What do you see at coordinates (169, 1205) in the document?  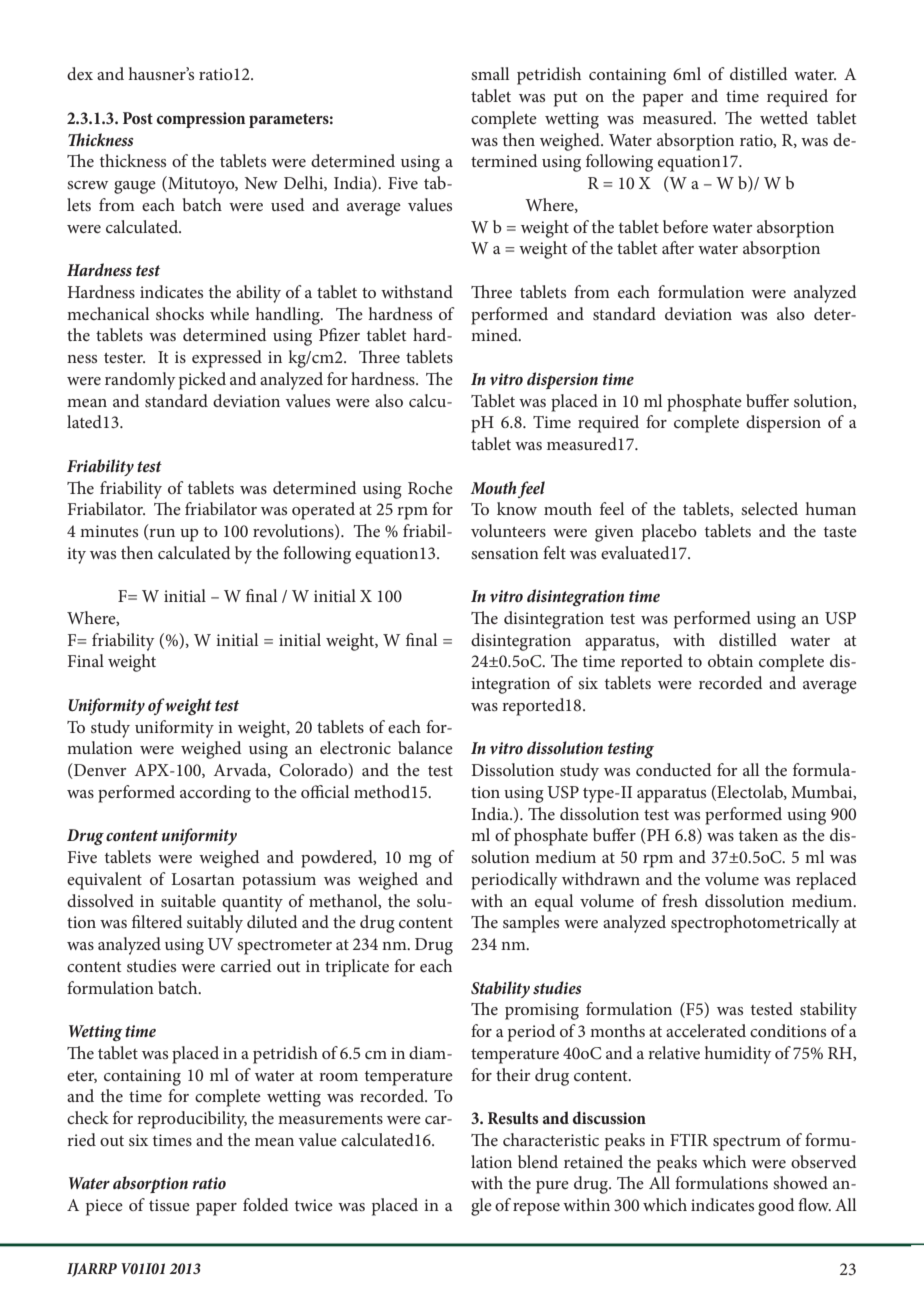 I see `tissue` at bounding box center [169, 1205].
